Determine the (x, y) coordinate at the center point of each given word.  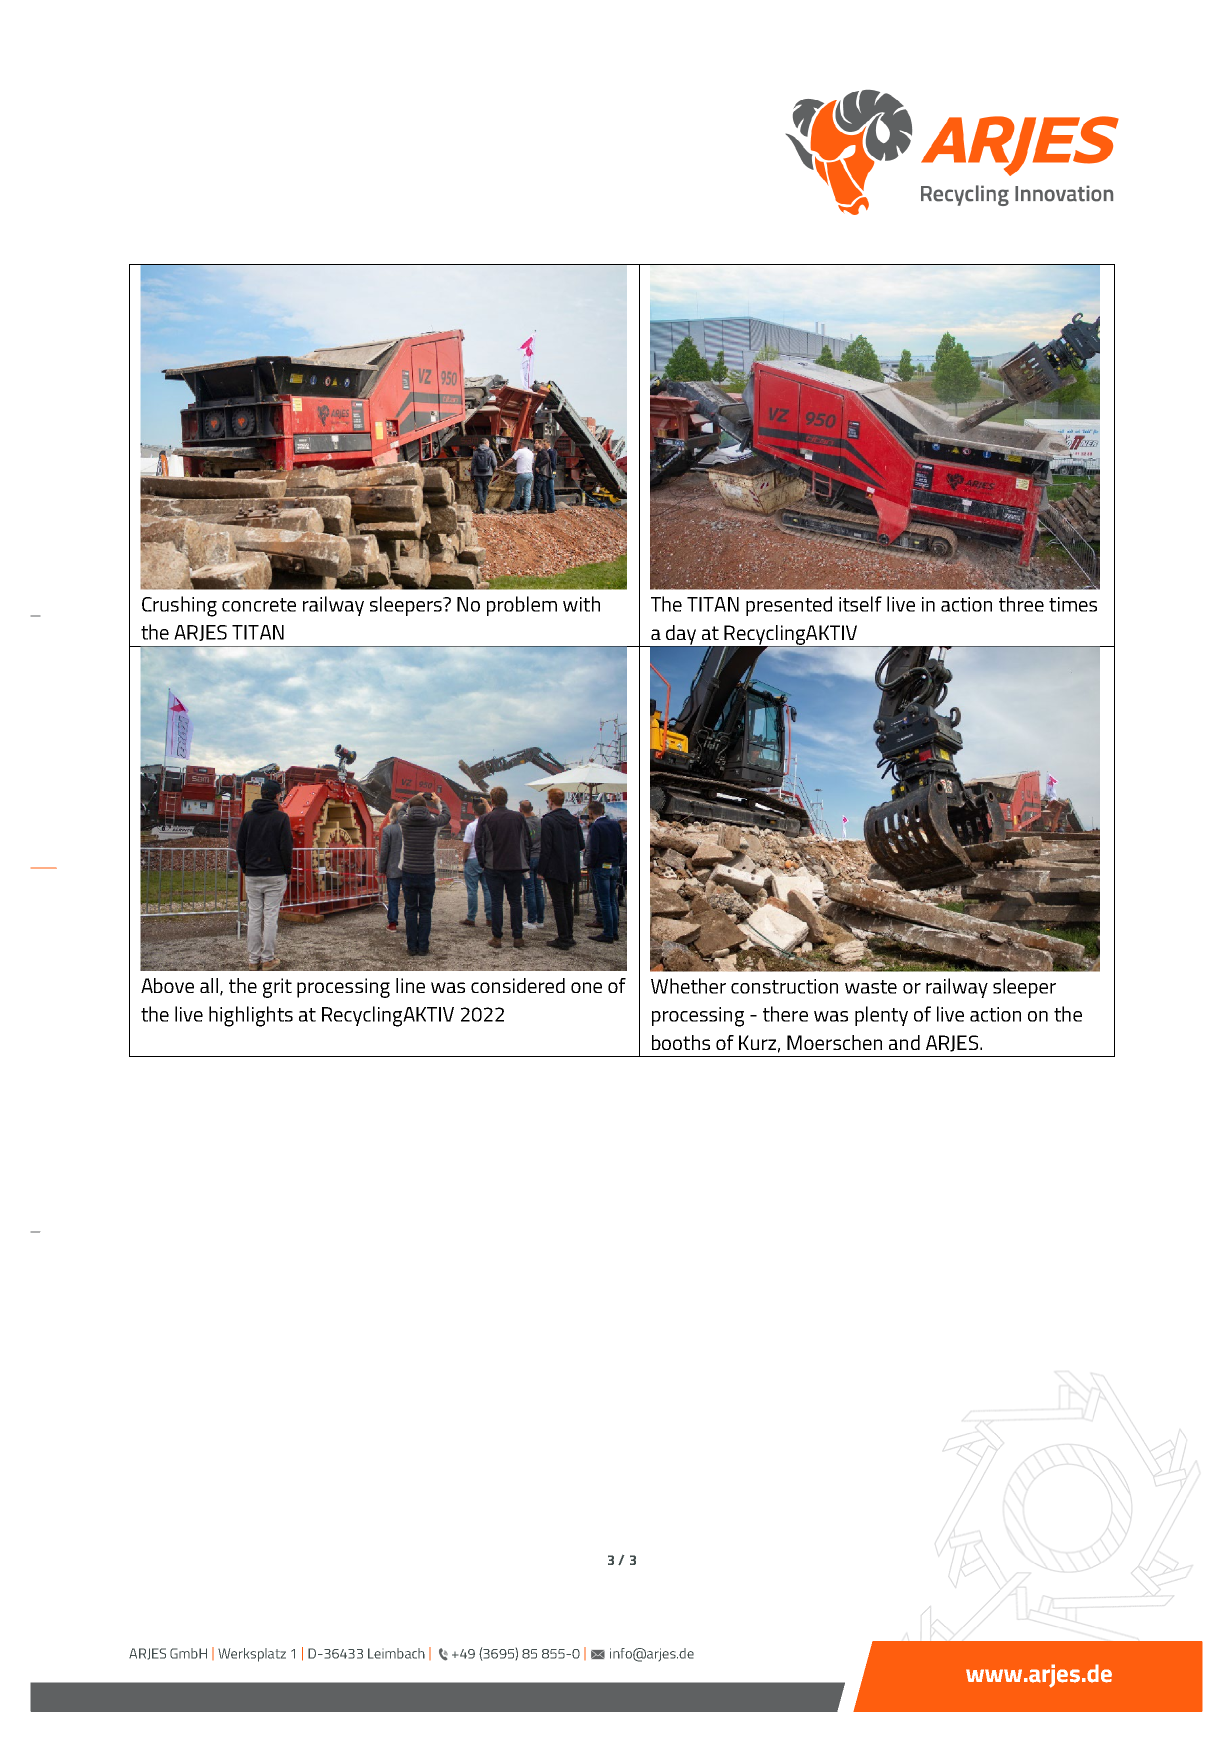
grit (277, 988)
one (586, 987)
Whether (688, 986)
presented (789, 606)
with (581, 604)
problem (522, 606)
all (209, 985)
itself (860, 604)
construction (784, 986)
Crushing (179, 606)
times (1073, 604)
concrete (259, 605)
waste (871, 987)
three (1021, 604)
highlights (251, 1016)
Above (167, 985)
